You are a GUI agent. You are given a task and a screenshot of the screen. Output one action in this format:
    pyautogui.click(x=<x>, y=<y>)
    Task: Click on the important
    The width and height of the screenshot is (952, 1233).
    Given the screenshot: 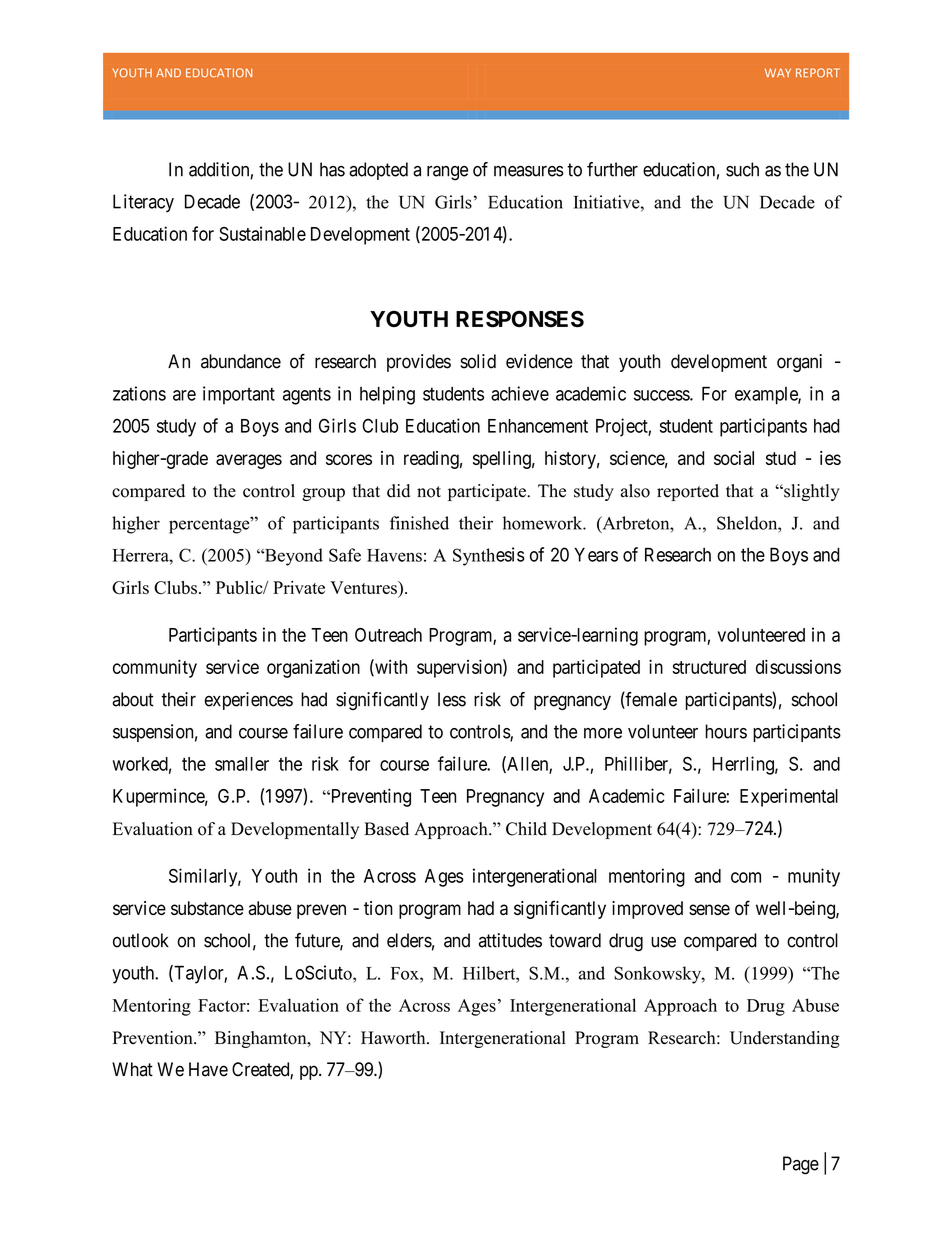 What is the action you would take?
    pyautogui.click(x=239, y=395)
